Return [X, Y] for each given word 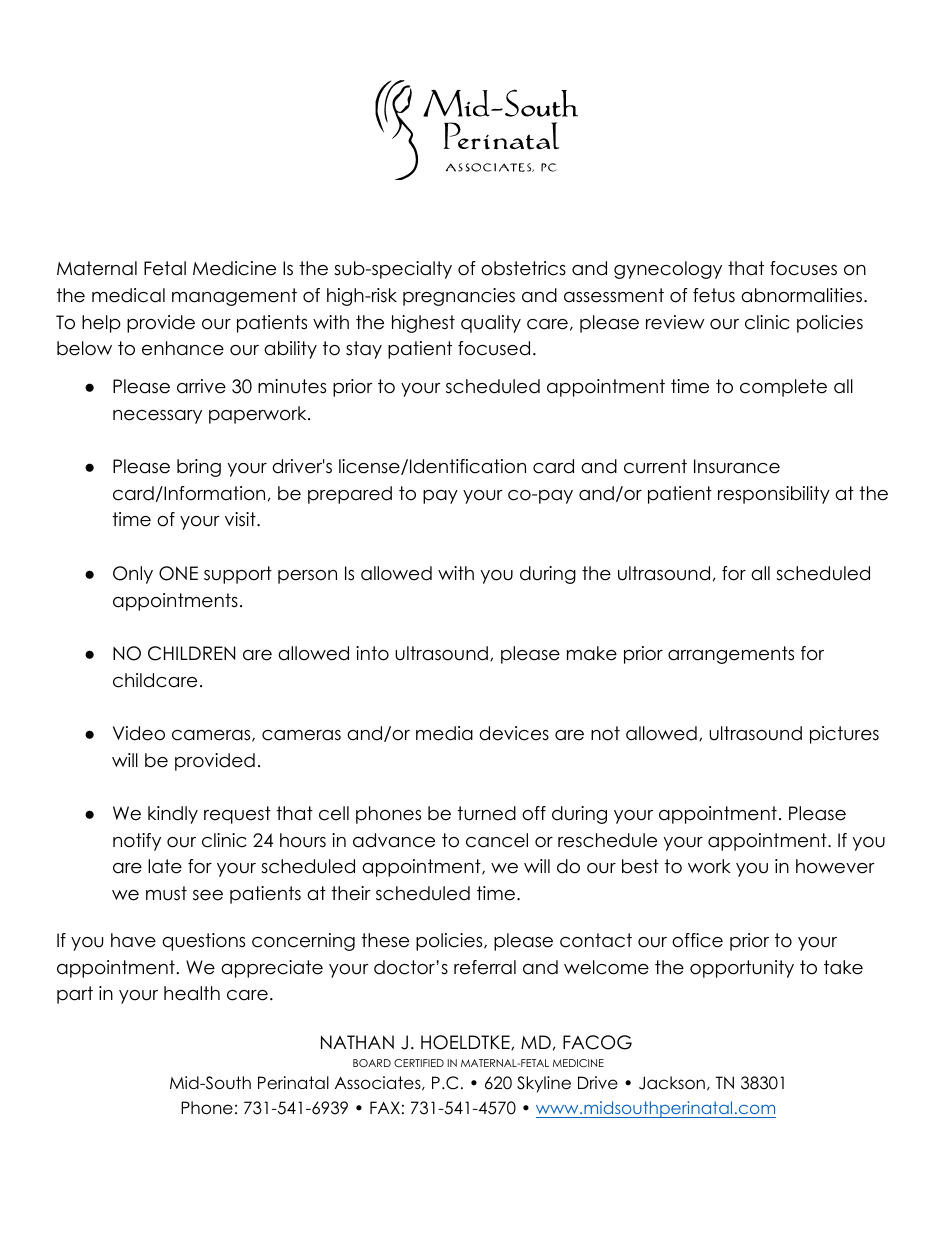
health [192, 993]
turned [487, 813]
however [835, 866]
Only [133, 575]
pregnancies [459, 297]
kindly [173, 815]
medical [128, 295]
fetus [714, 295]
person [307, 577]
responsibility [774, 495]
